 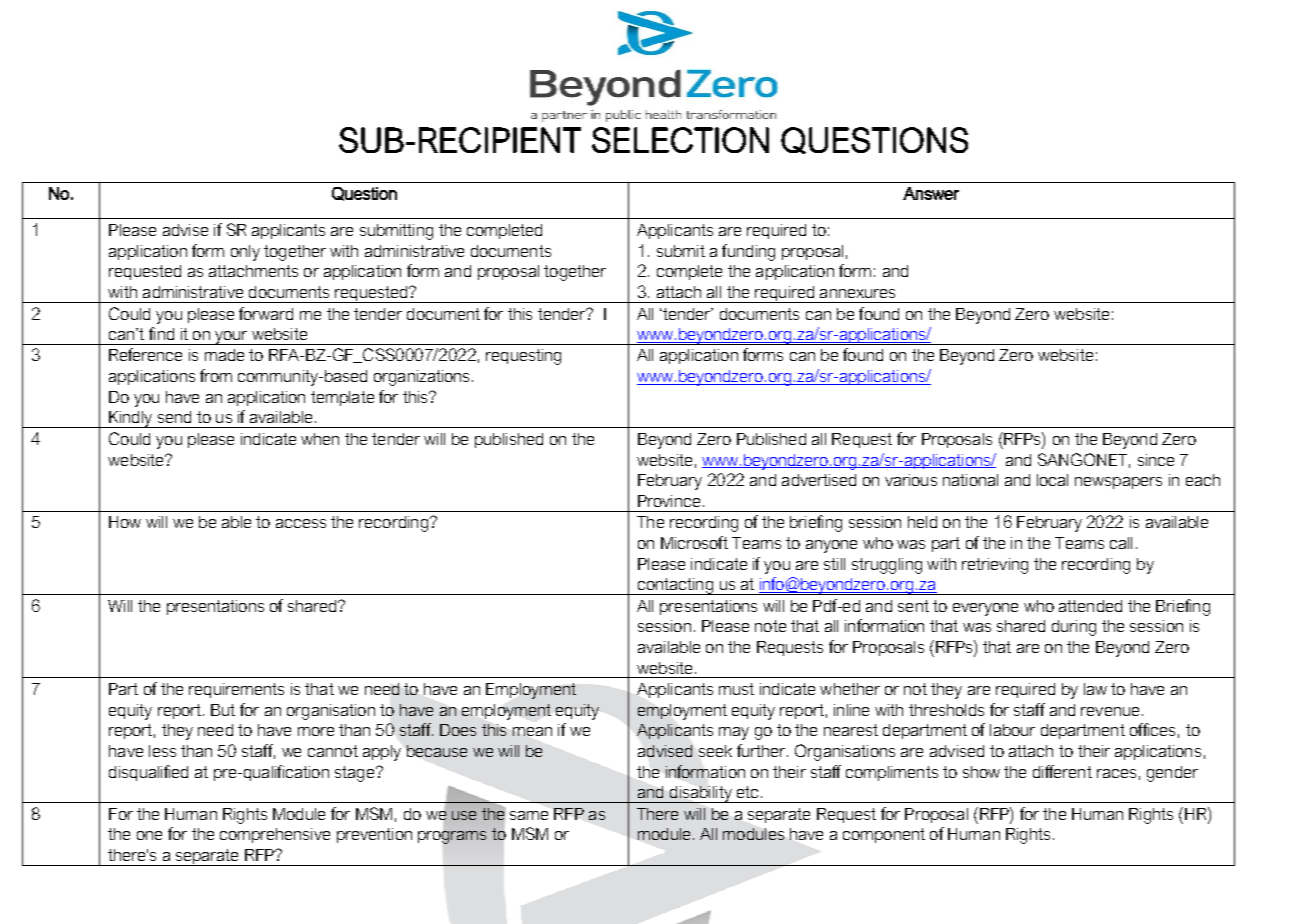 I want to click on must, so click(x=736, y=689).
